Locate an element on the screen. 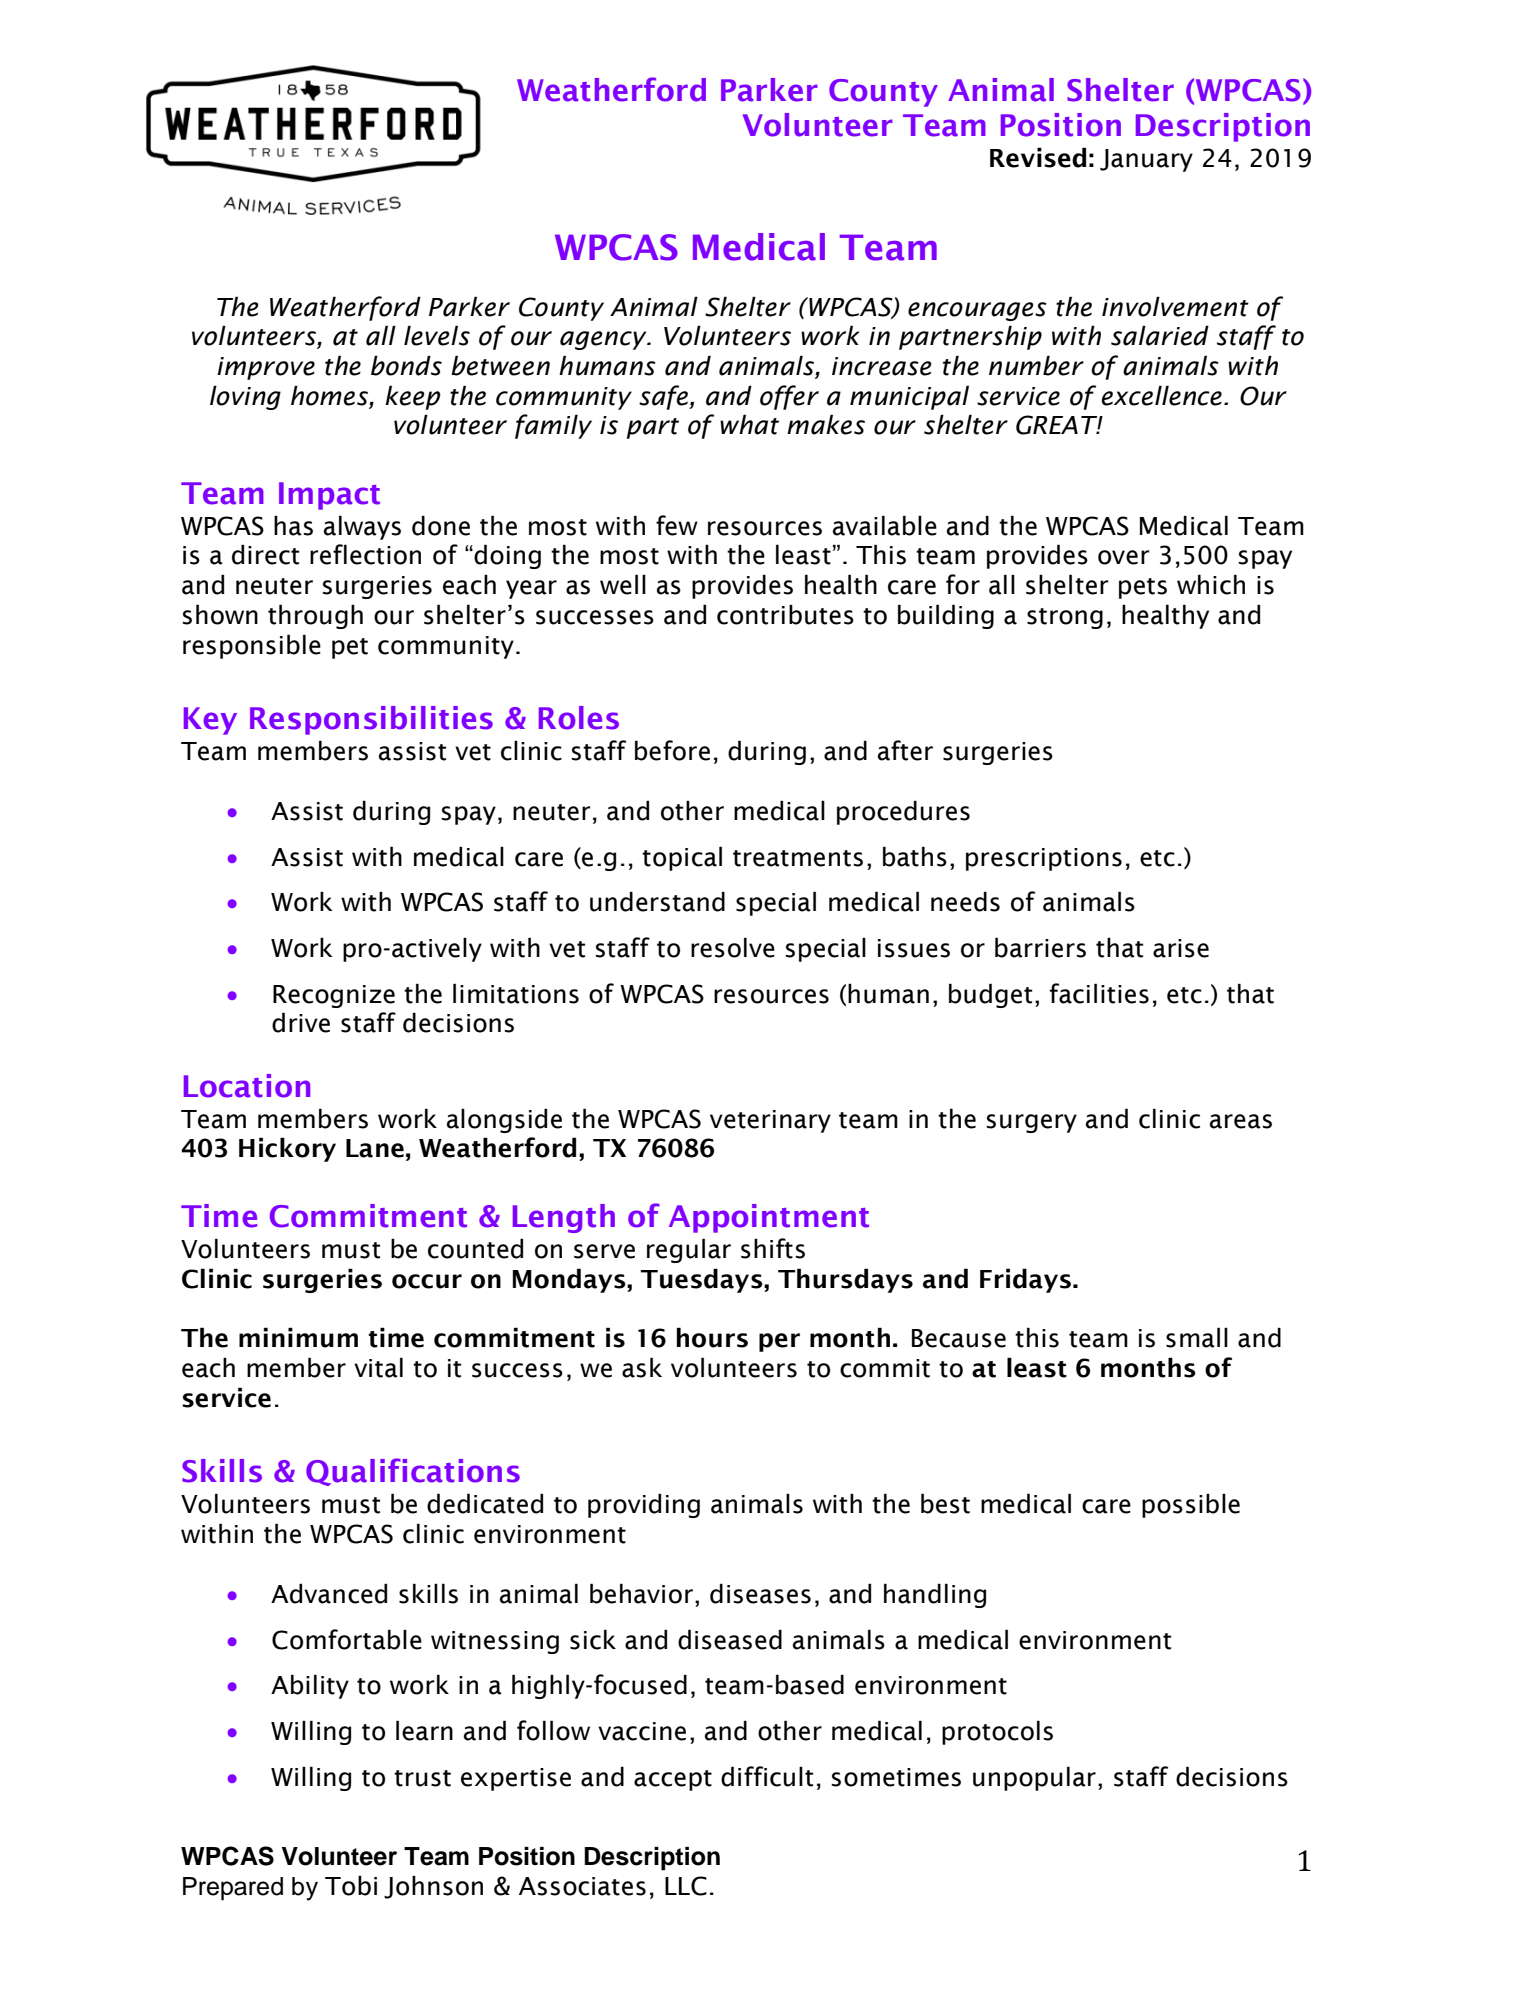 Image resolution: width=1539 pixels, height=1991 pixels. levels is located at coordinates (437, 335).
